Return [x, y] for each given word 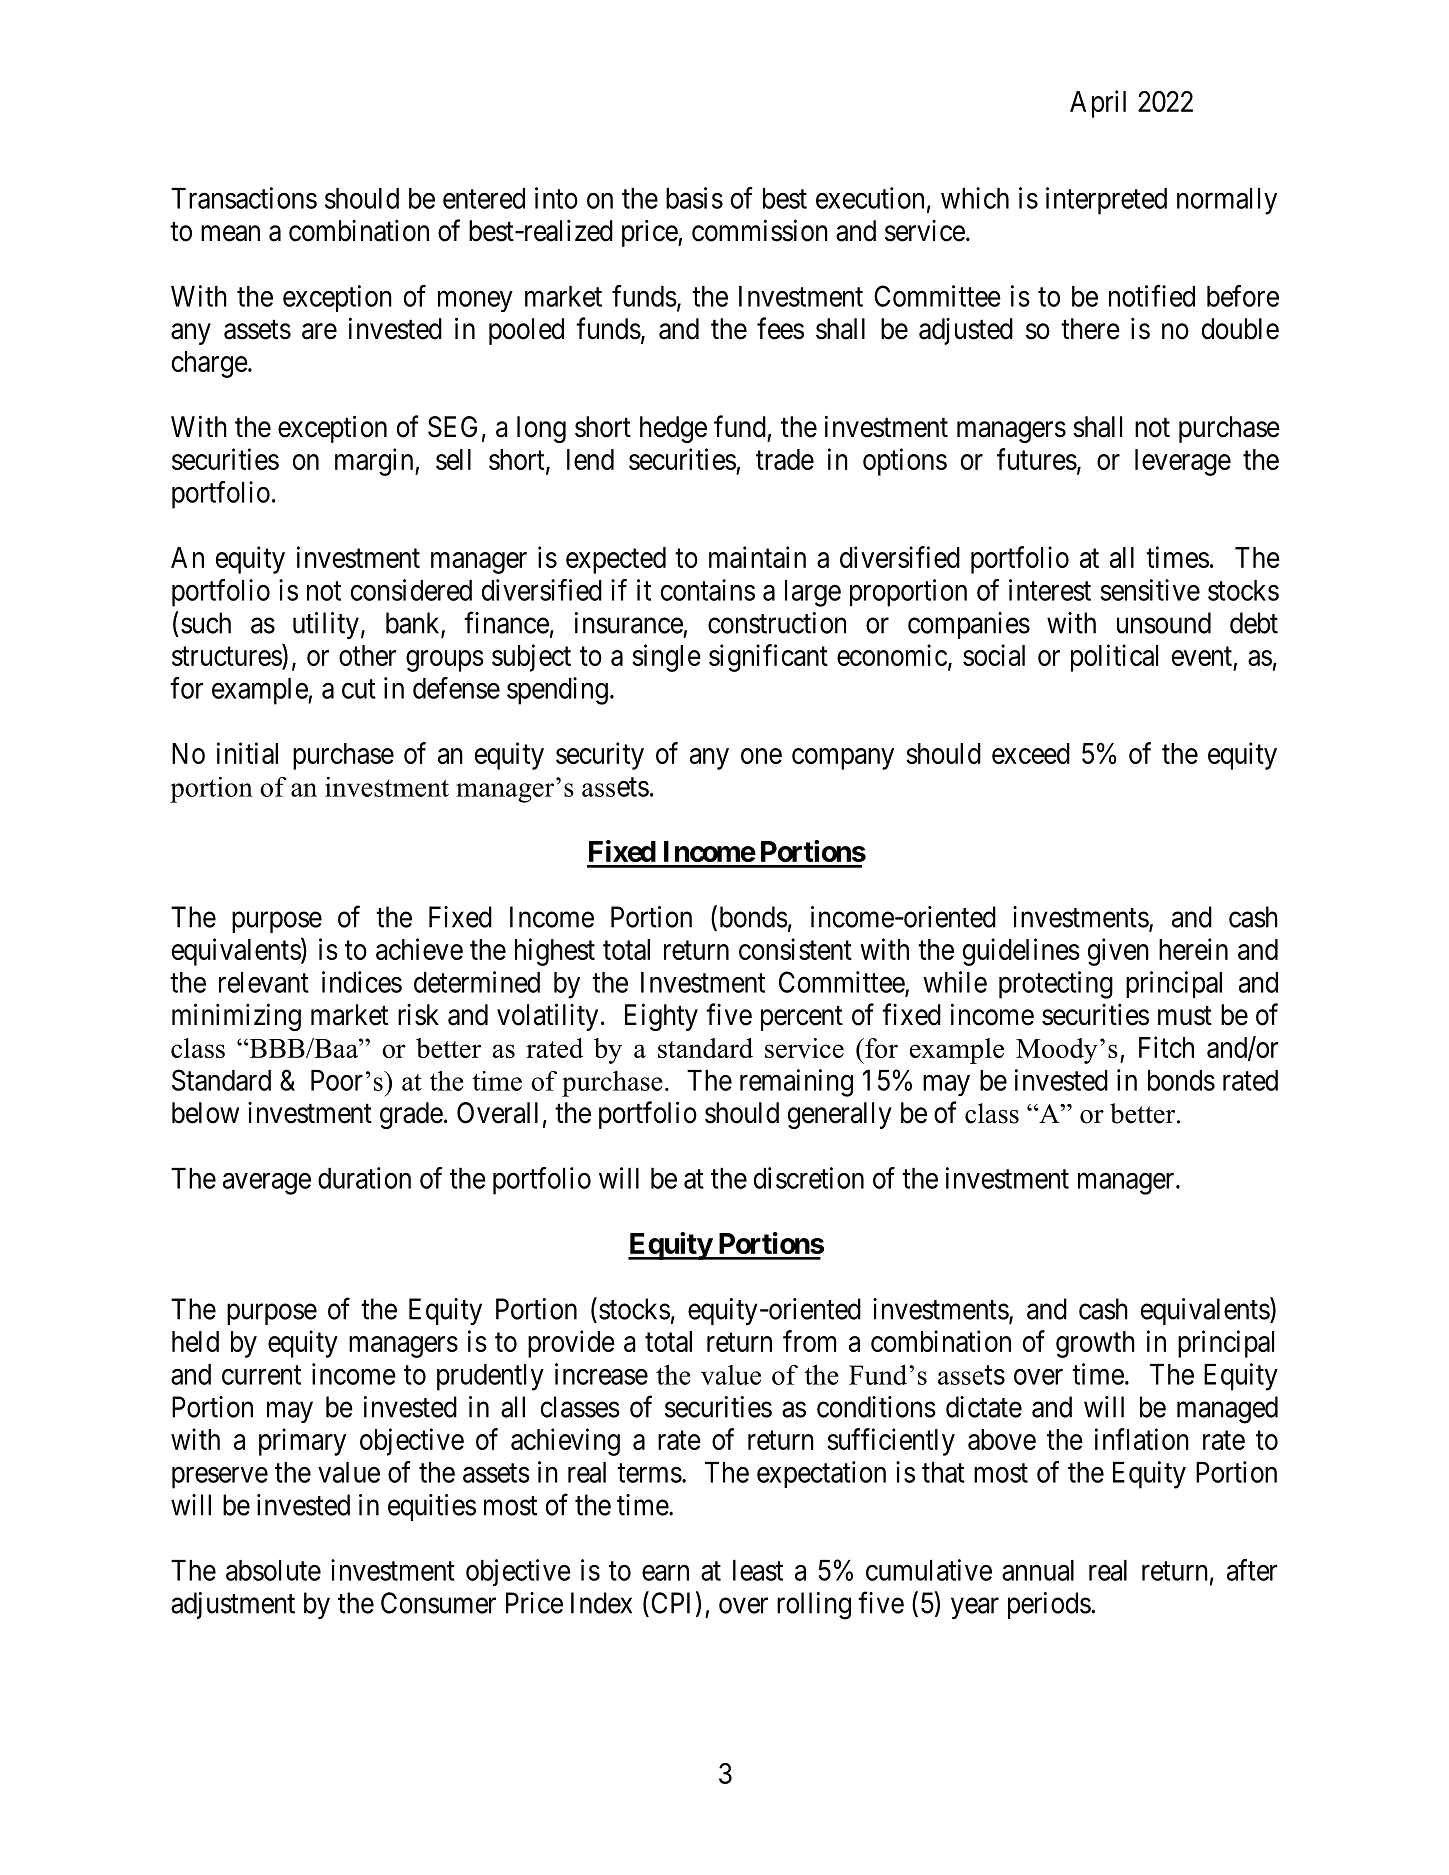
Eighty [661, 1017]
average [267, 1184]
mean [230, 234]
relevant [264, 982]
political [1114, 658]
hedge [673, 429]
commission [760, 230]
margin [375, 462]
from [809, 1341]
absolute [273, 1570]
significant [768, 658]
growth [1095, 1344]
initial [247, 753]
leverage [1183, 462]
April [1098, 104]
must [1185, 1016]
